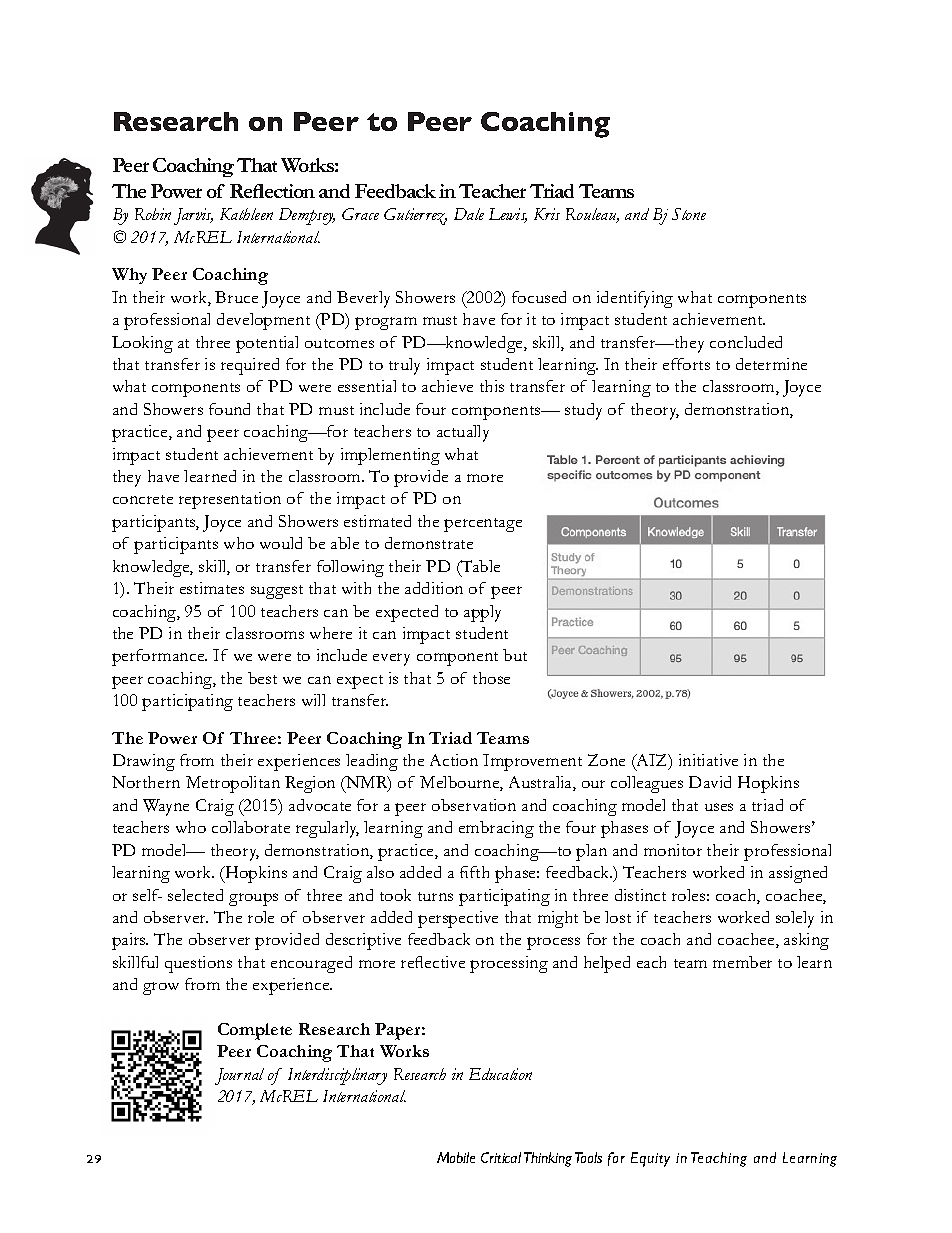  What do you see at coordinates (193, 216) in the screenshot?
I see `Jarvis` at bounding box center [193, 216].
